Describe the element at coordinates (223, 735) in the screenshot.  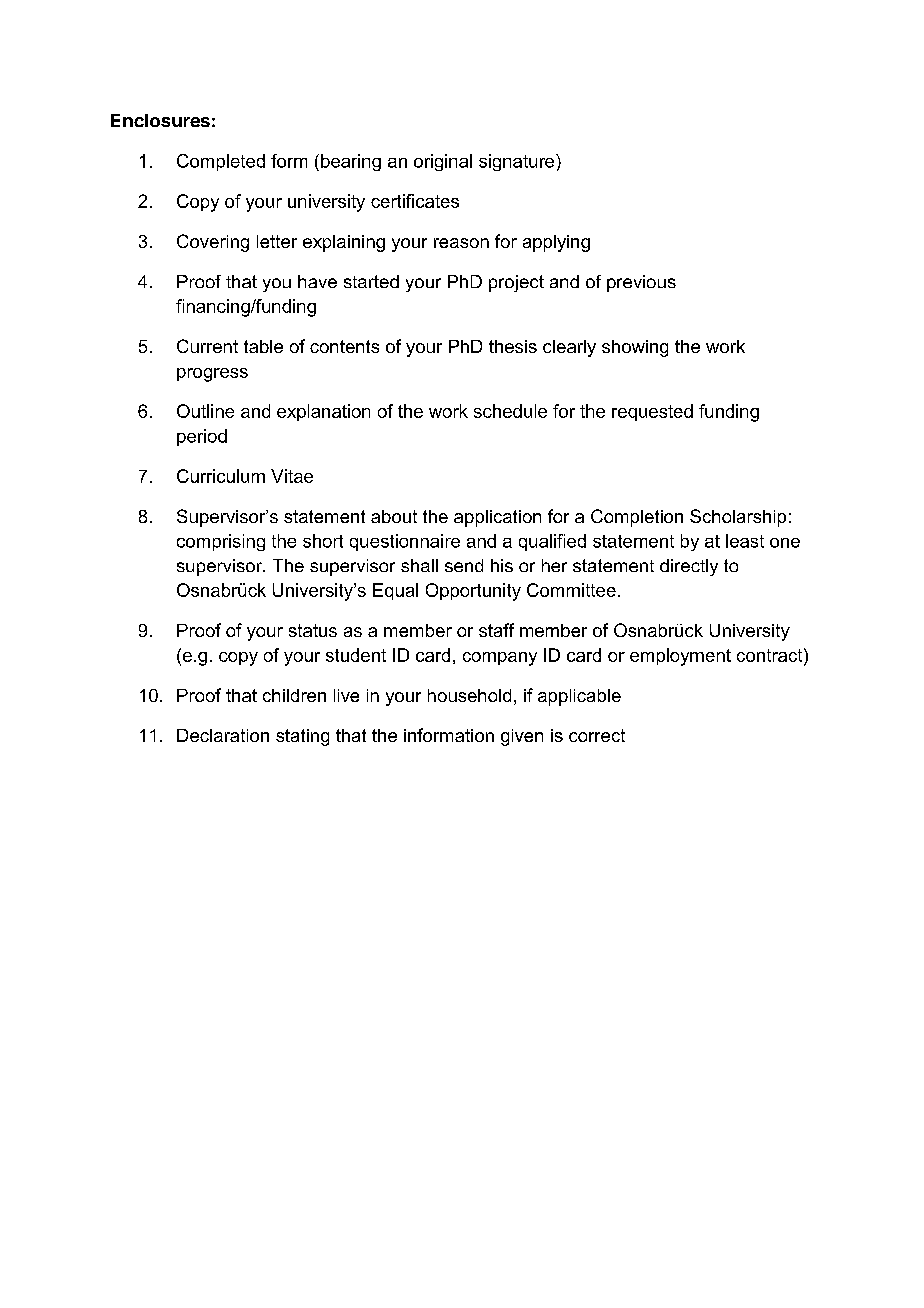
I see `Declaration` at that location.
